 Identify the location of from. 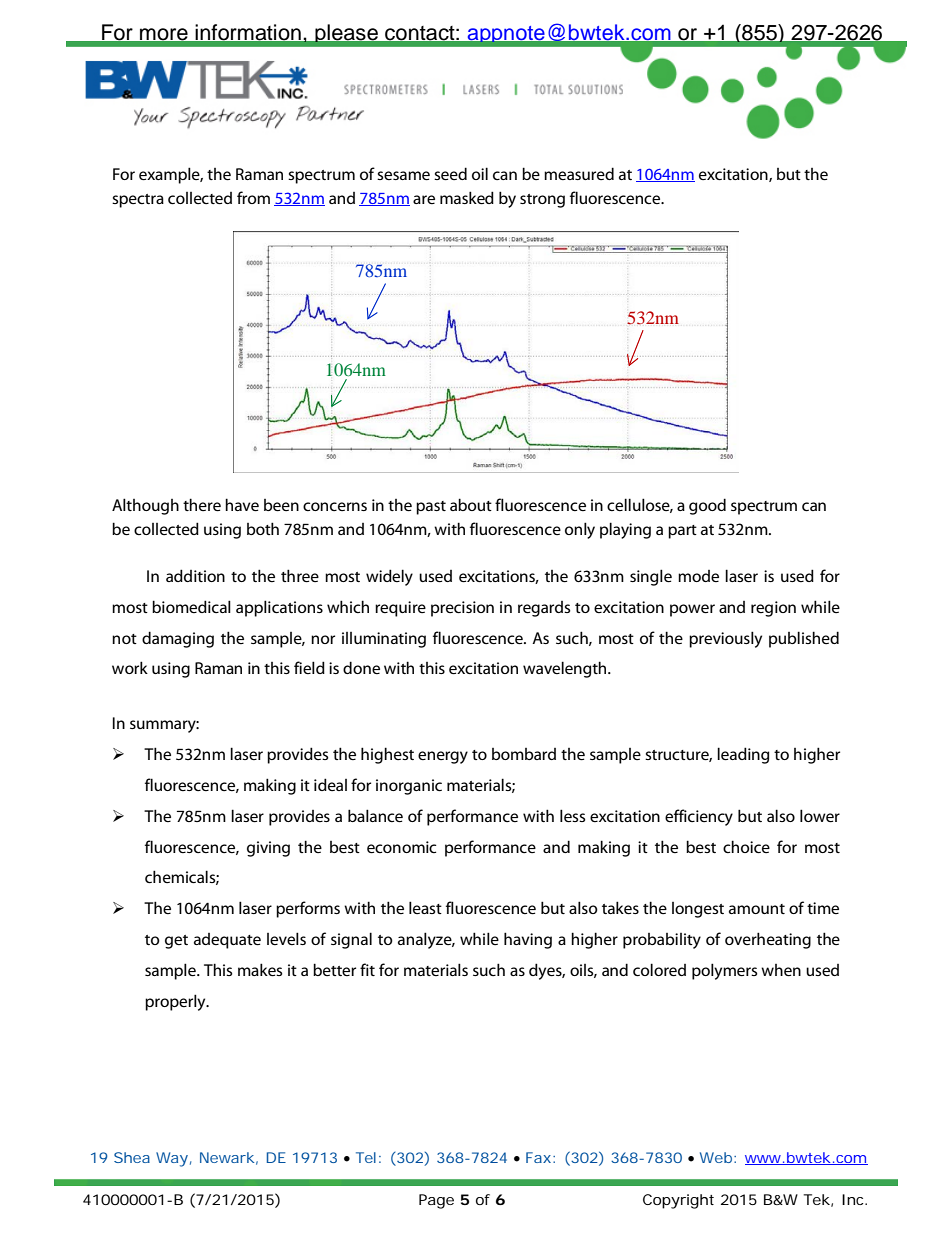
(253, 197).
